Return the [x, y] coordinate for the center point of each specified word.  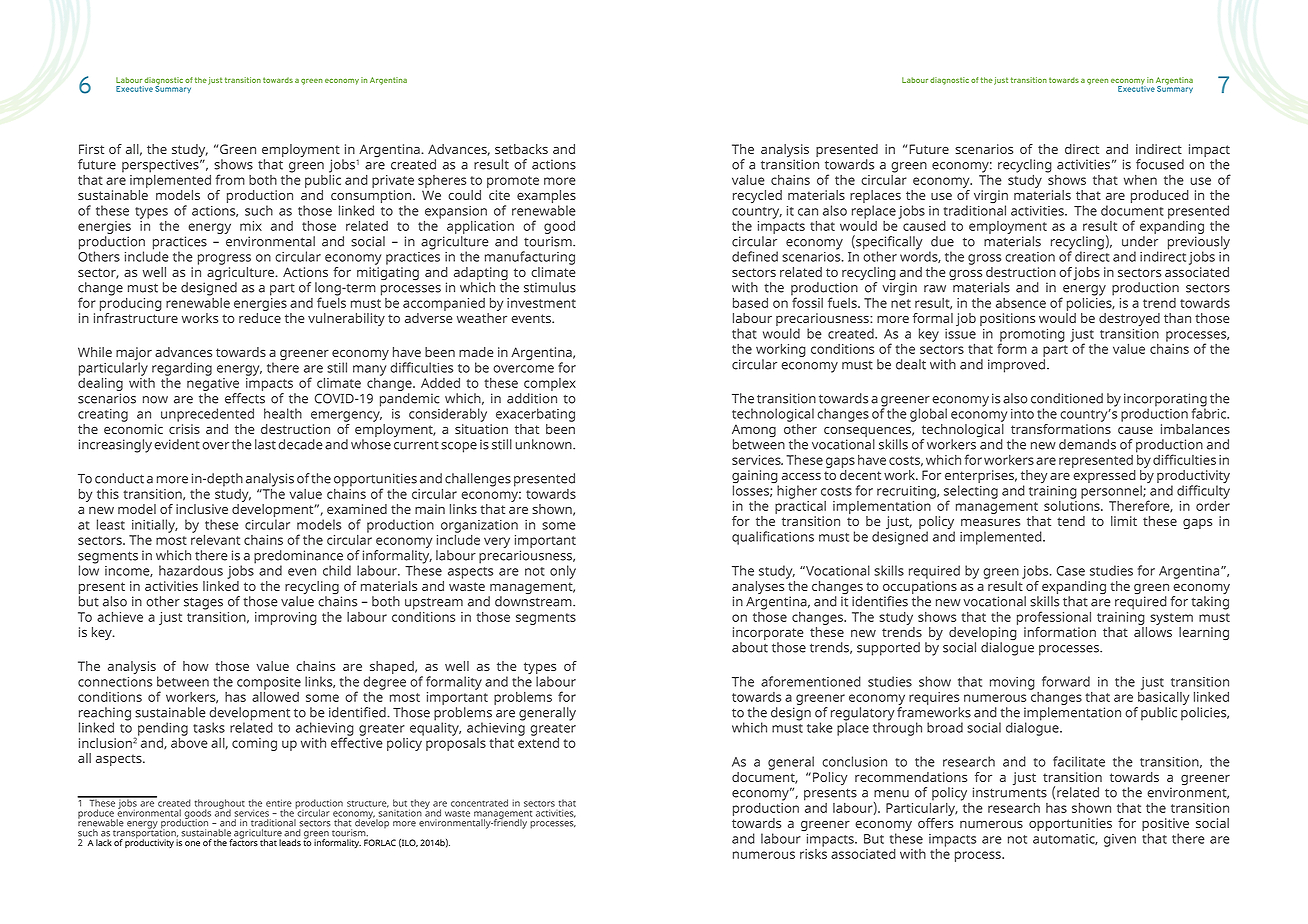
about [750, 647]
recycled [757, 196]
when [1140, 180]
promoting [1032, 336]
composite [269, 684]
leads [290, 843]
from [230, 179]
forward [1066, 681]
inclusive [202, 509]
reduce [260, 318]
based [750, 303]
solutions [1073, 504]
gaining [755, 478]
